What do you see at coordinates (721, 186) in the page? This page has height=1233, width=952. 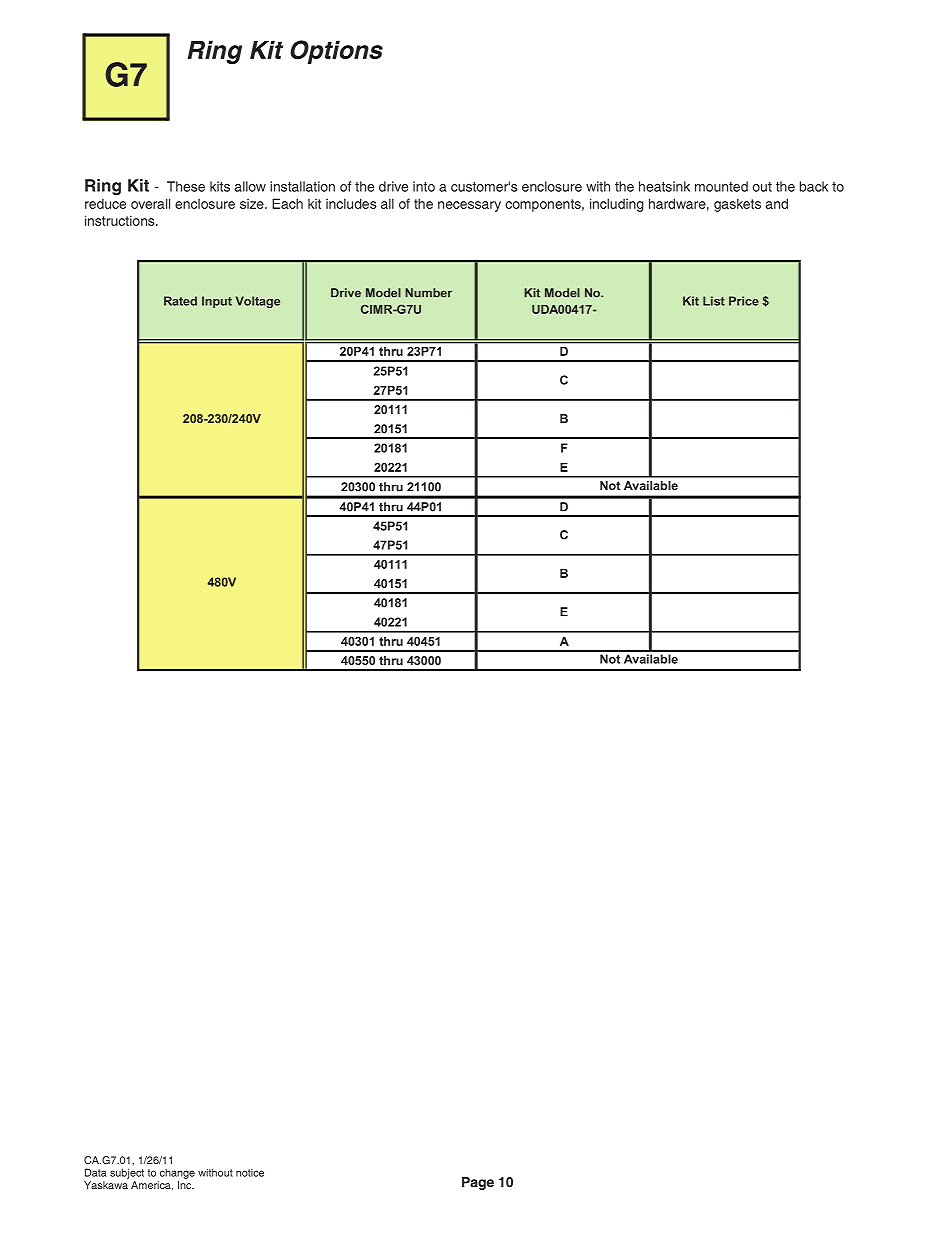 I see `mounted` at bounding box center [721, 186].
